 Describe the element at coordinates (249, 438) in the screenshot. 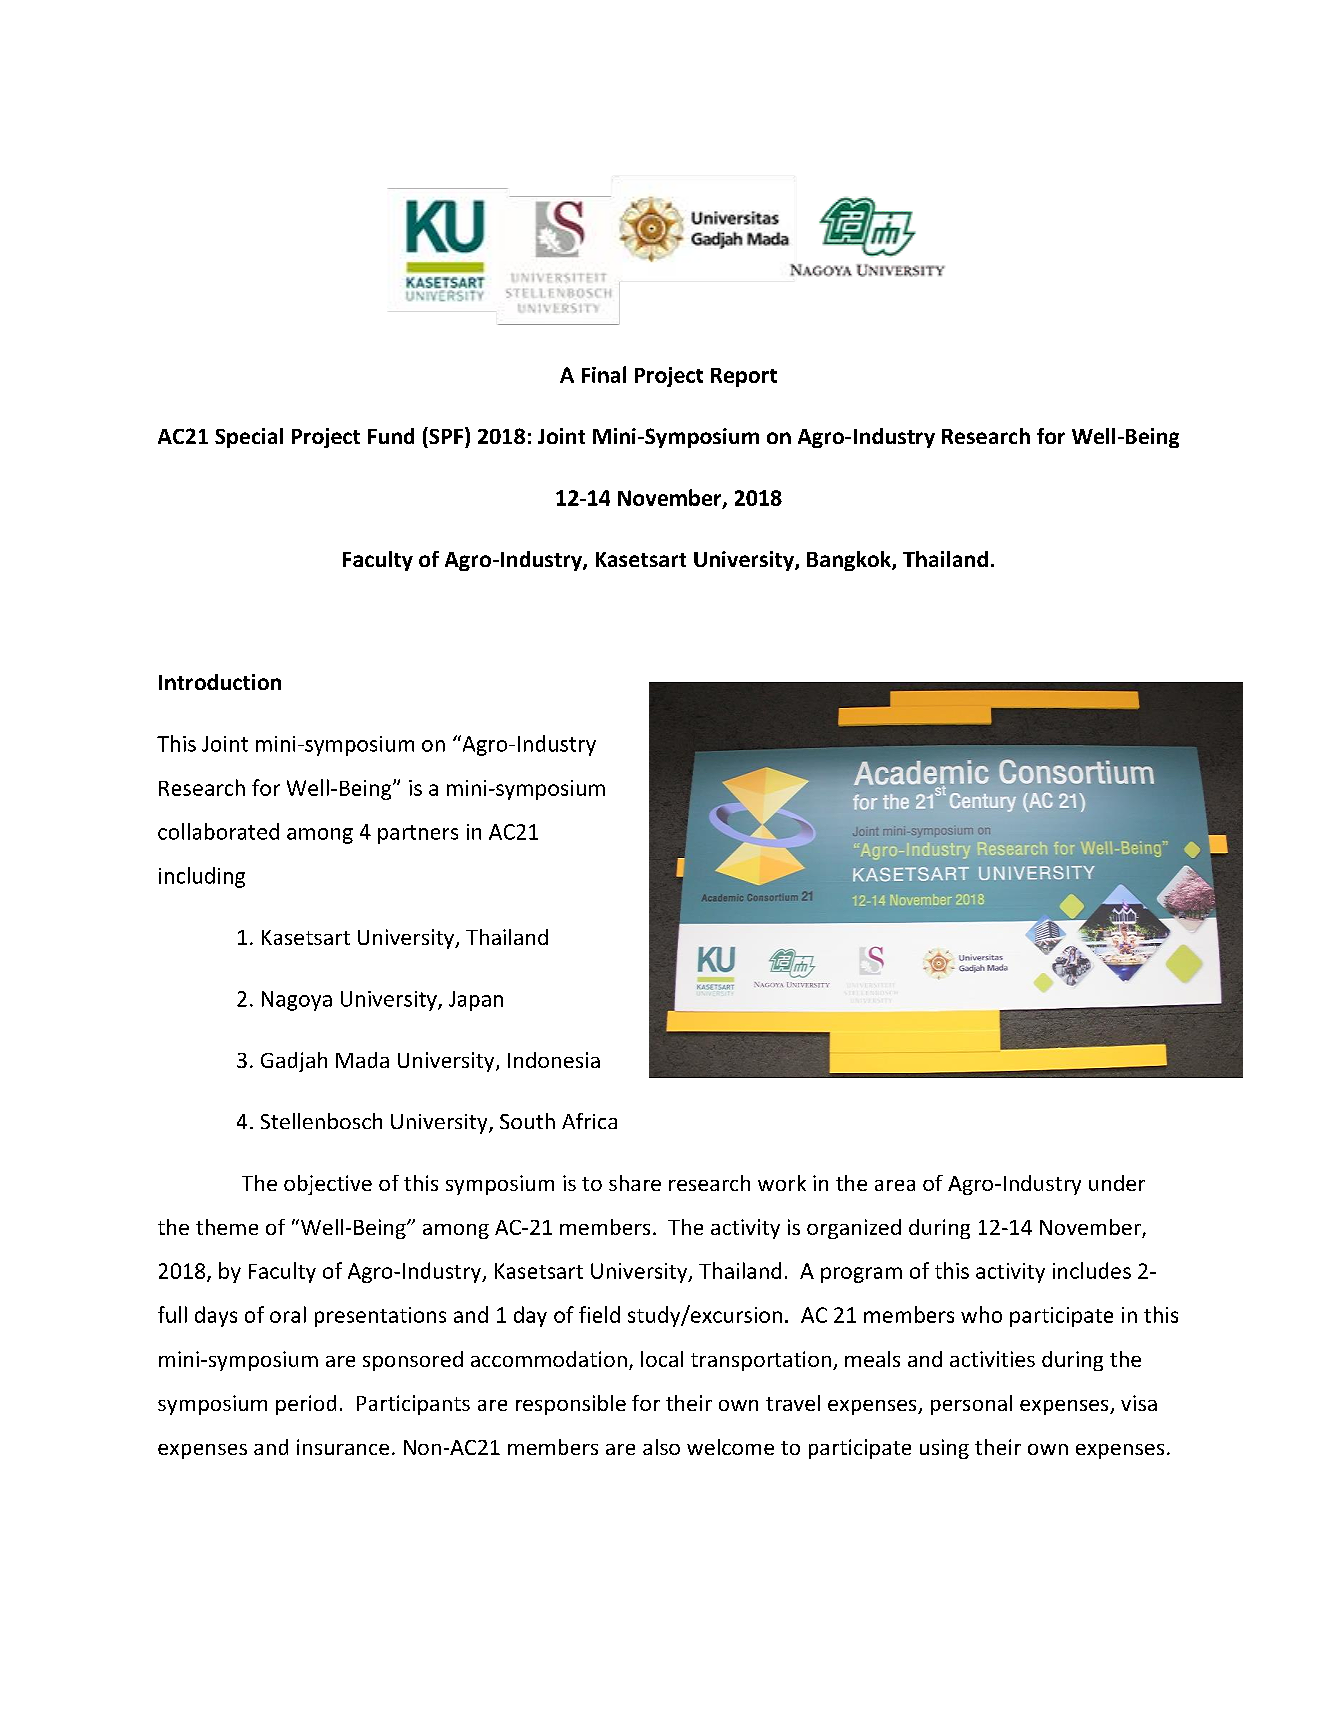

I see `Special` at that location.
